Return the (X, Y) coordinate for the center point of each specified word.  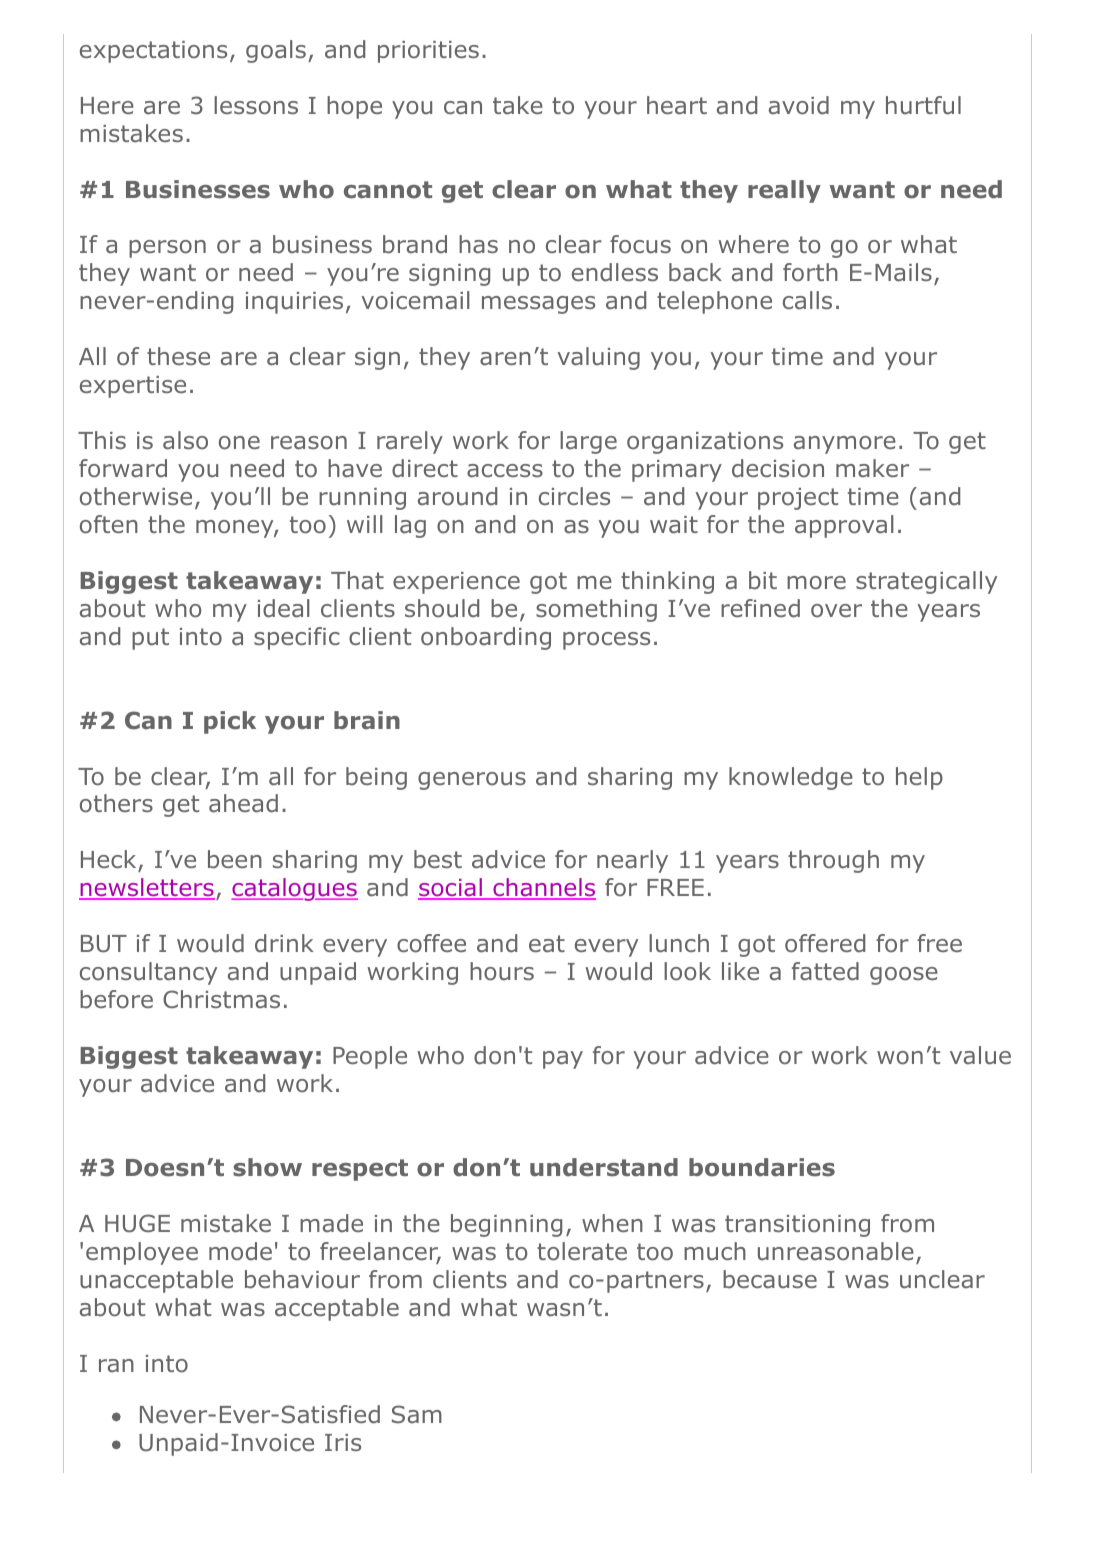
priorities (428, 52)
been (235, 859)
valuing (598, 358)
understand (604, 1167)
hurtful (923, 105)
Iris (343, 1442)
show (267, 1167)
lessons (256, 105)
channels (543, 889)
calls (807, 300)
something (596, 610)
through (833, 861)
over (836, 611)
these (178, 356)
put (150, 639)
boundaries (762, 1167)
